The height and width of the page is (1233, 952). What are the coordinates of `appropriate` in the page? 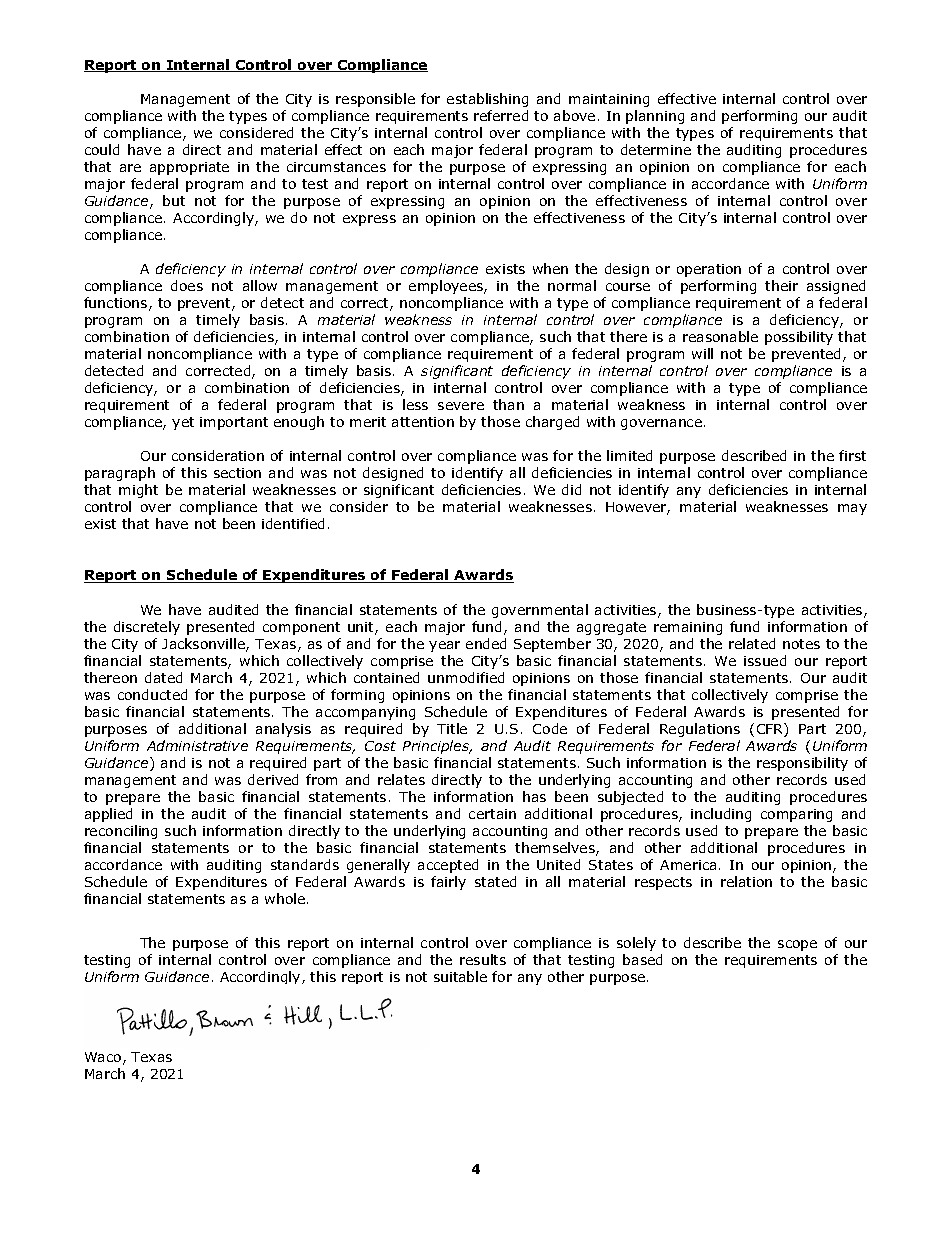 It's located at (189, 168).
